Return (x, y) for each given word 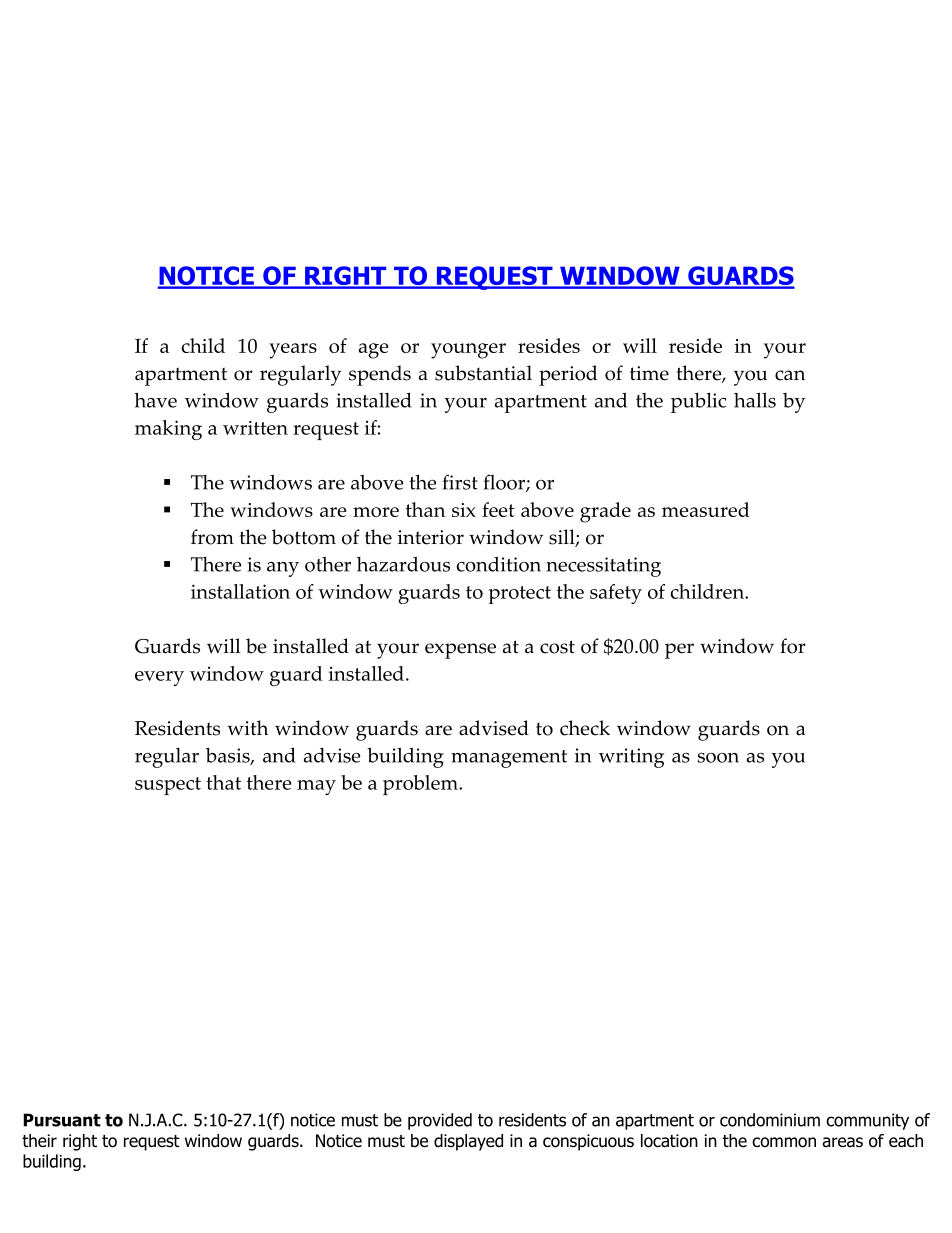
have (155, 400)
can (790, 375)
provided (440, 1121)
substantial (483, 373)
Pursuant (62, 1120)
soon (718, 758)
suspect (168, 786)
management (509, 759)
